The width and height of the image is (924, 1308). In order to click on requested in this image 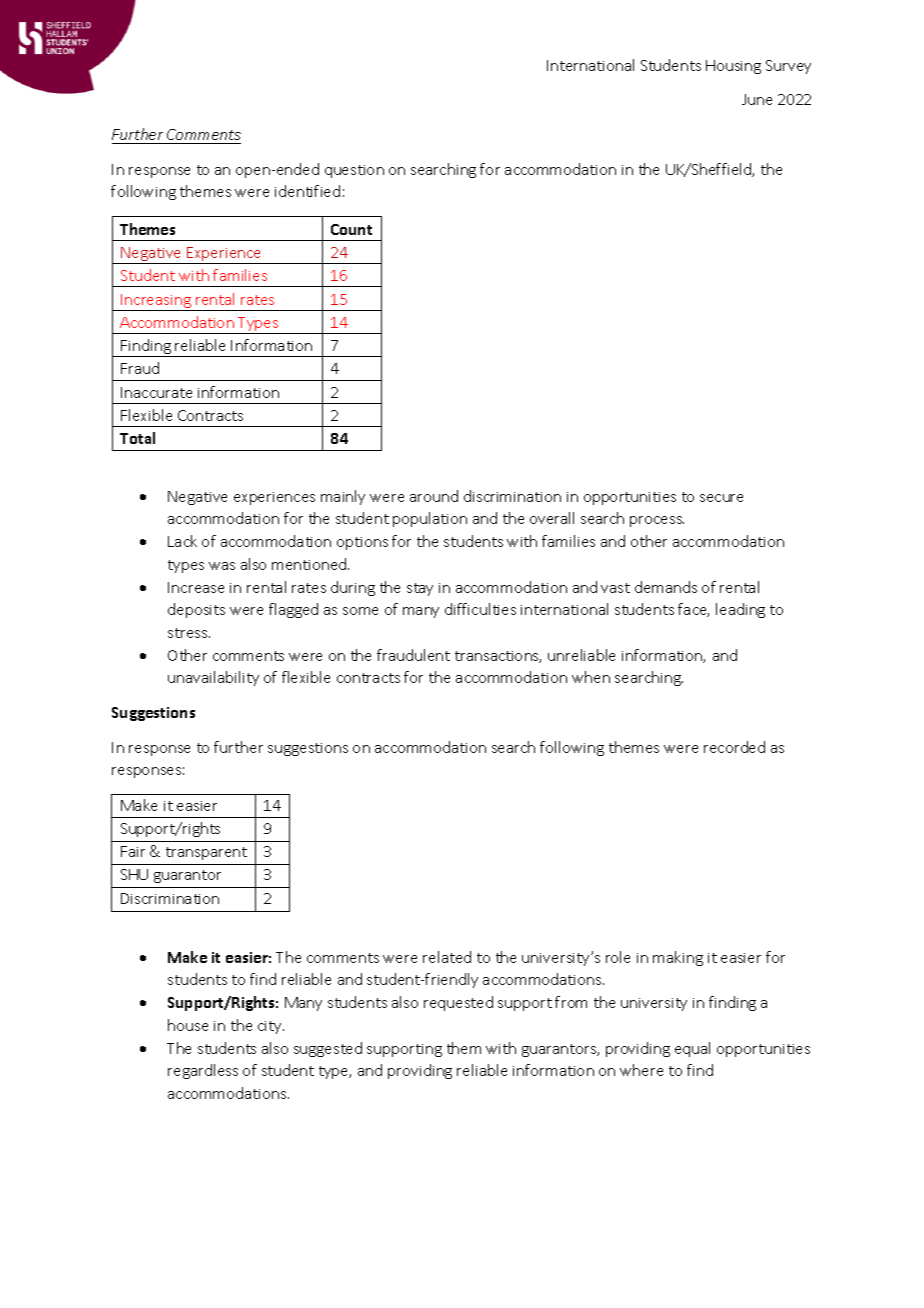, I will do `click(458, 1003)`.
